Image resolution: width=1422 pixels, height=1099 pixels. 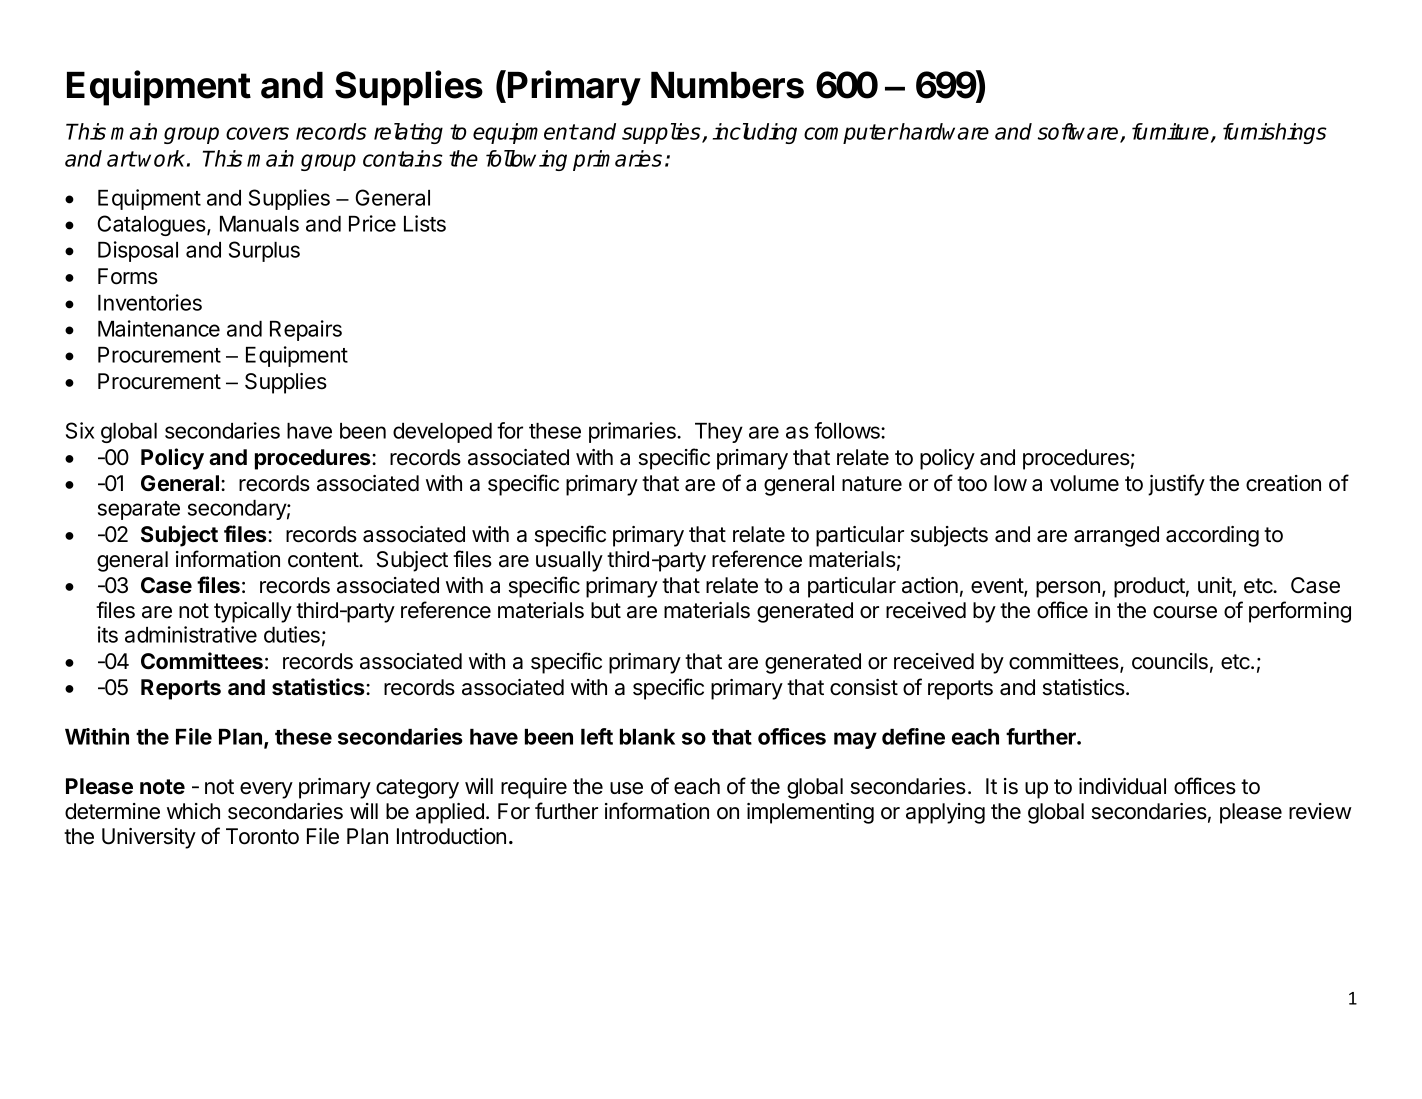 I want to click on individual, so click(x=1122, y=786).
